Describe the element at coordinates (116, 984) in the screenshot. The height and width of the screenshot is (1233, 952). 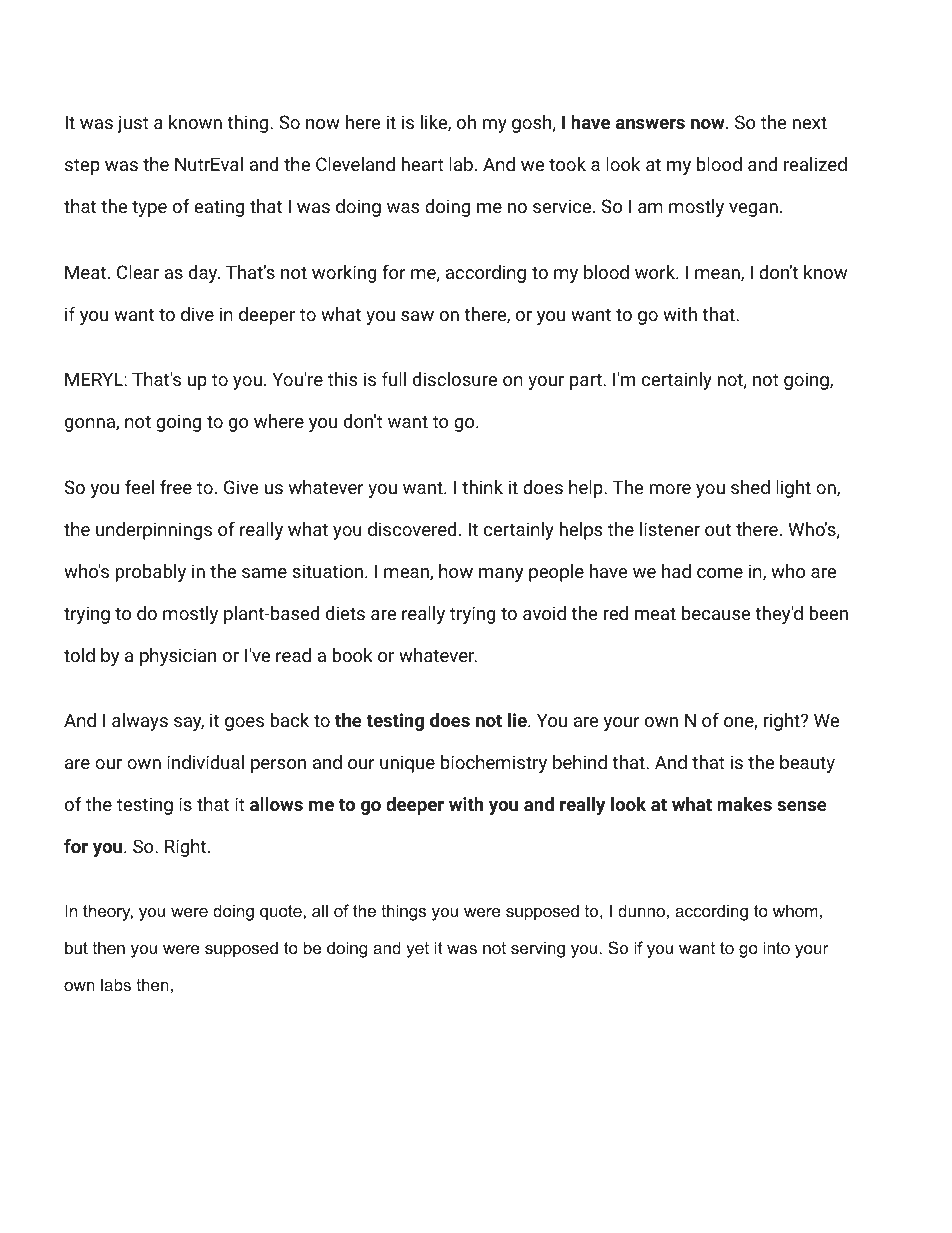
I see `labs` at that location.
